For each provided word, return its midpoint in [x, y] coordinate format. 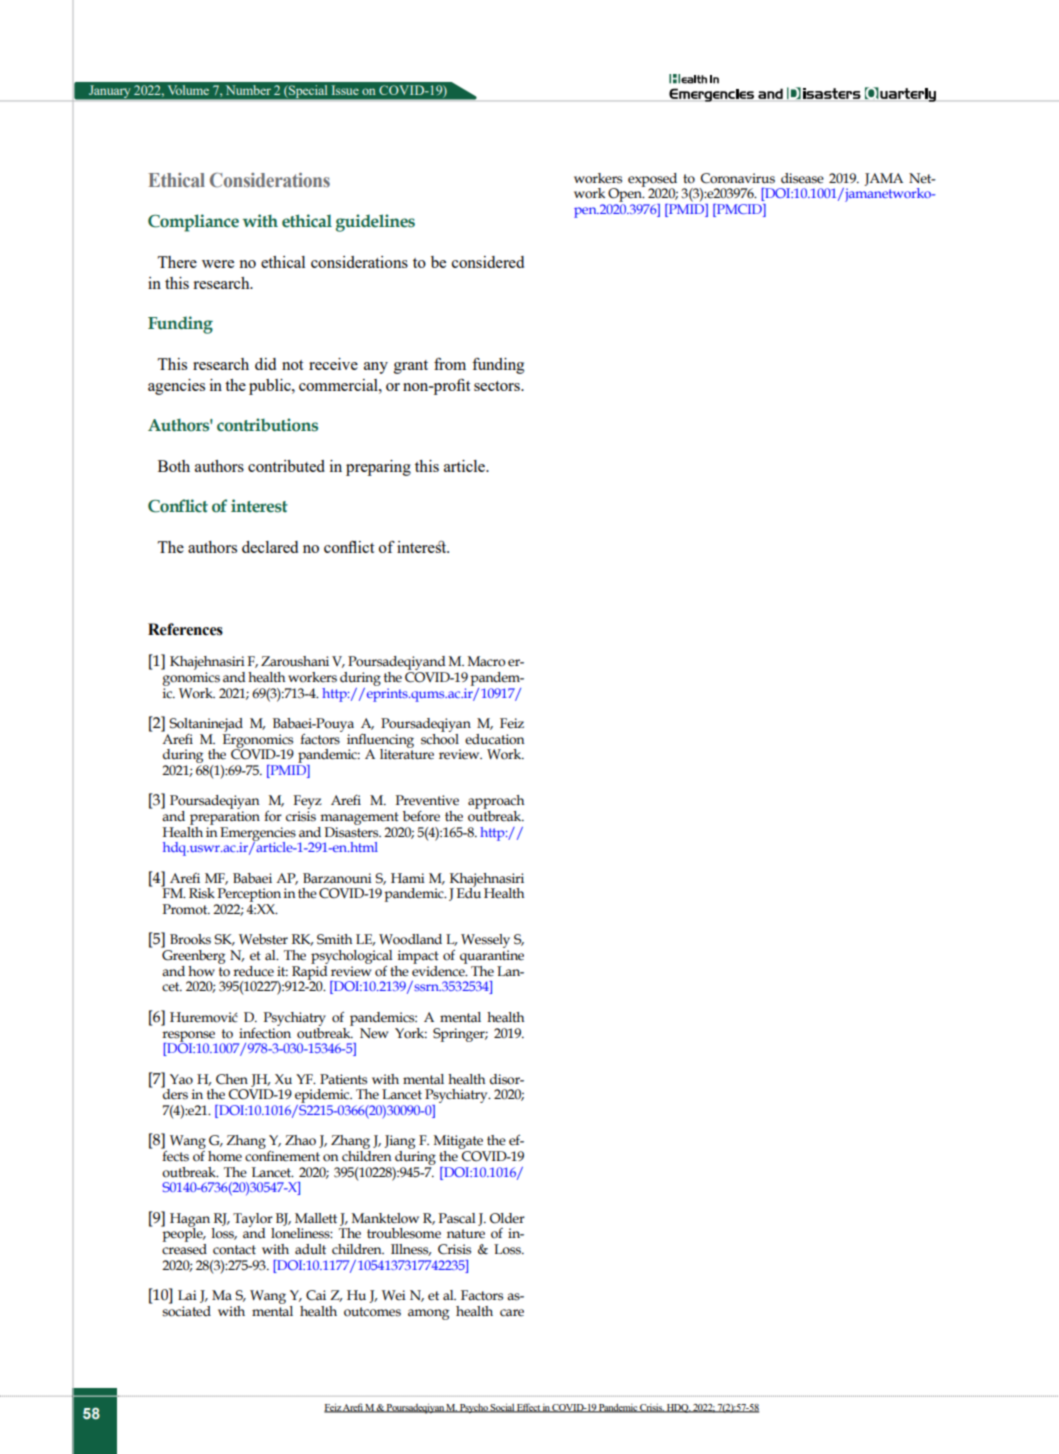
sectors [498, 386]
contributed [286, 466]
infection [265, 1032]
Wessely [485, 942]
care [512, 1313]
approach [496, 803]
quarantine [492, 957]
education [495, 739]
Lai [187, 1295]
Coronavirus [737, 178]
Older [507, 1218]
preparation [225, 818]
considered [488, 262]
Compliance [193, 223]
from [450, 364]
